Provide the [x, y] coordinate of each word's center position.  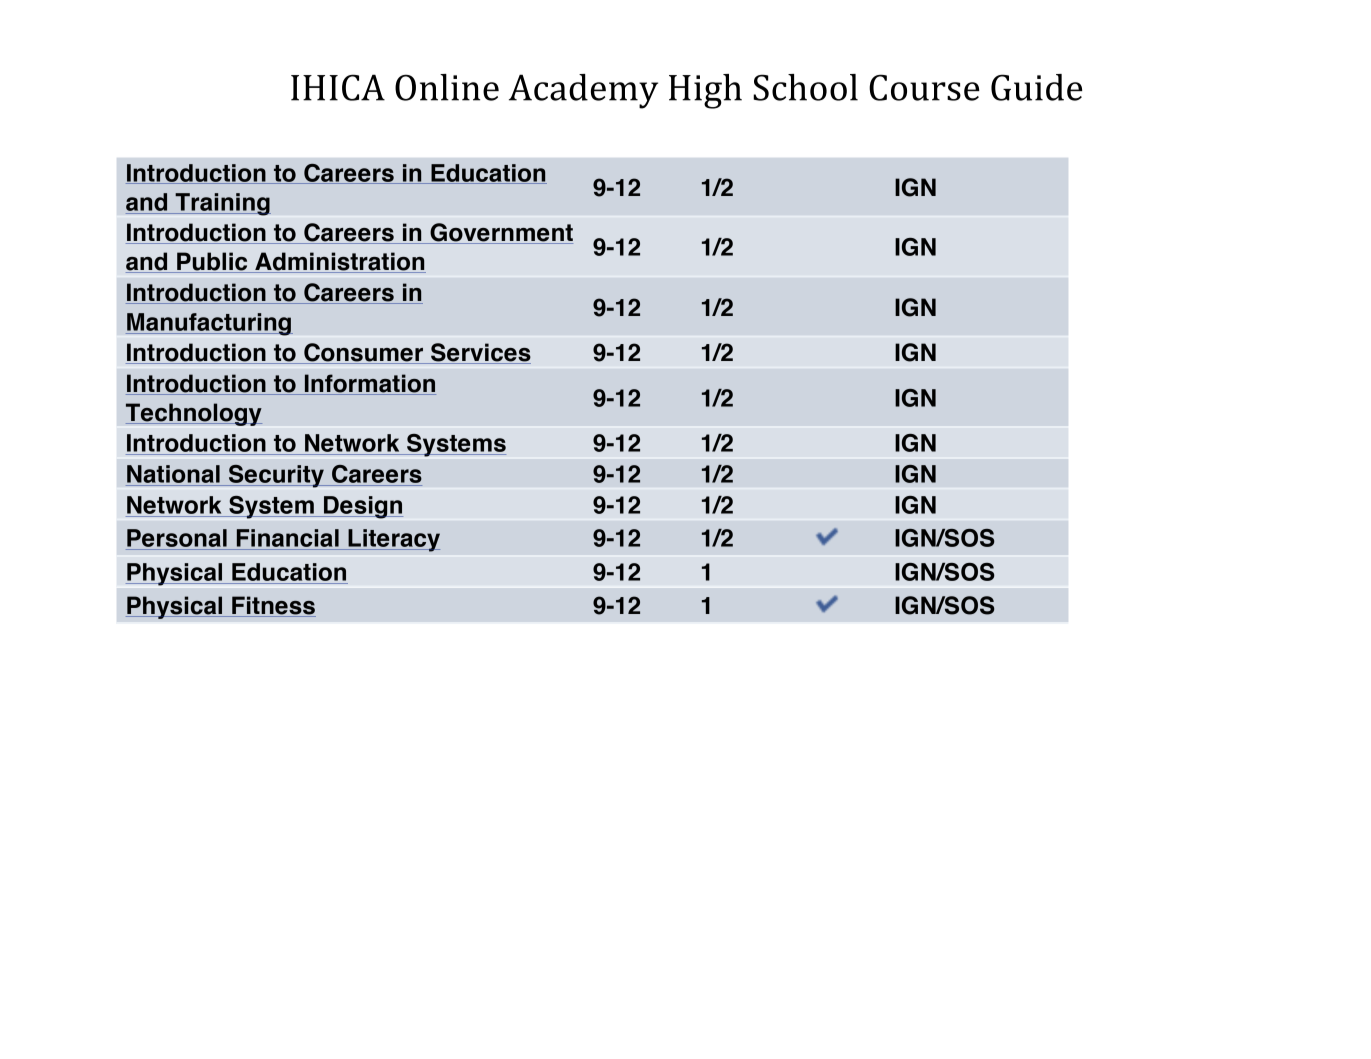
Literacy [393, 540]
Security [276, 476]
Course [924, 87]
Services [480, 353]
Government [500, 233]
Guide [1037, 87]
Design [362, 507]
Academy [583, 91]
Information [369, 384]
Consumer [364, 353]
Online [447, 87]
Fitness [273, 606]
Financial [287, 539]
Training [222, 204]
